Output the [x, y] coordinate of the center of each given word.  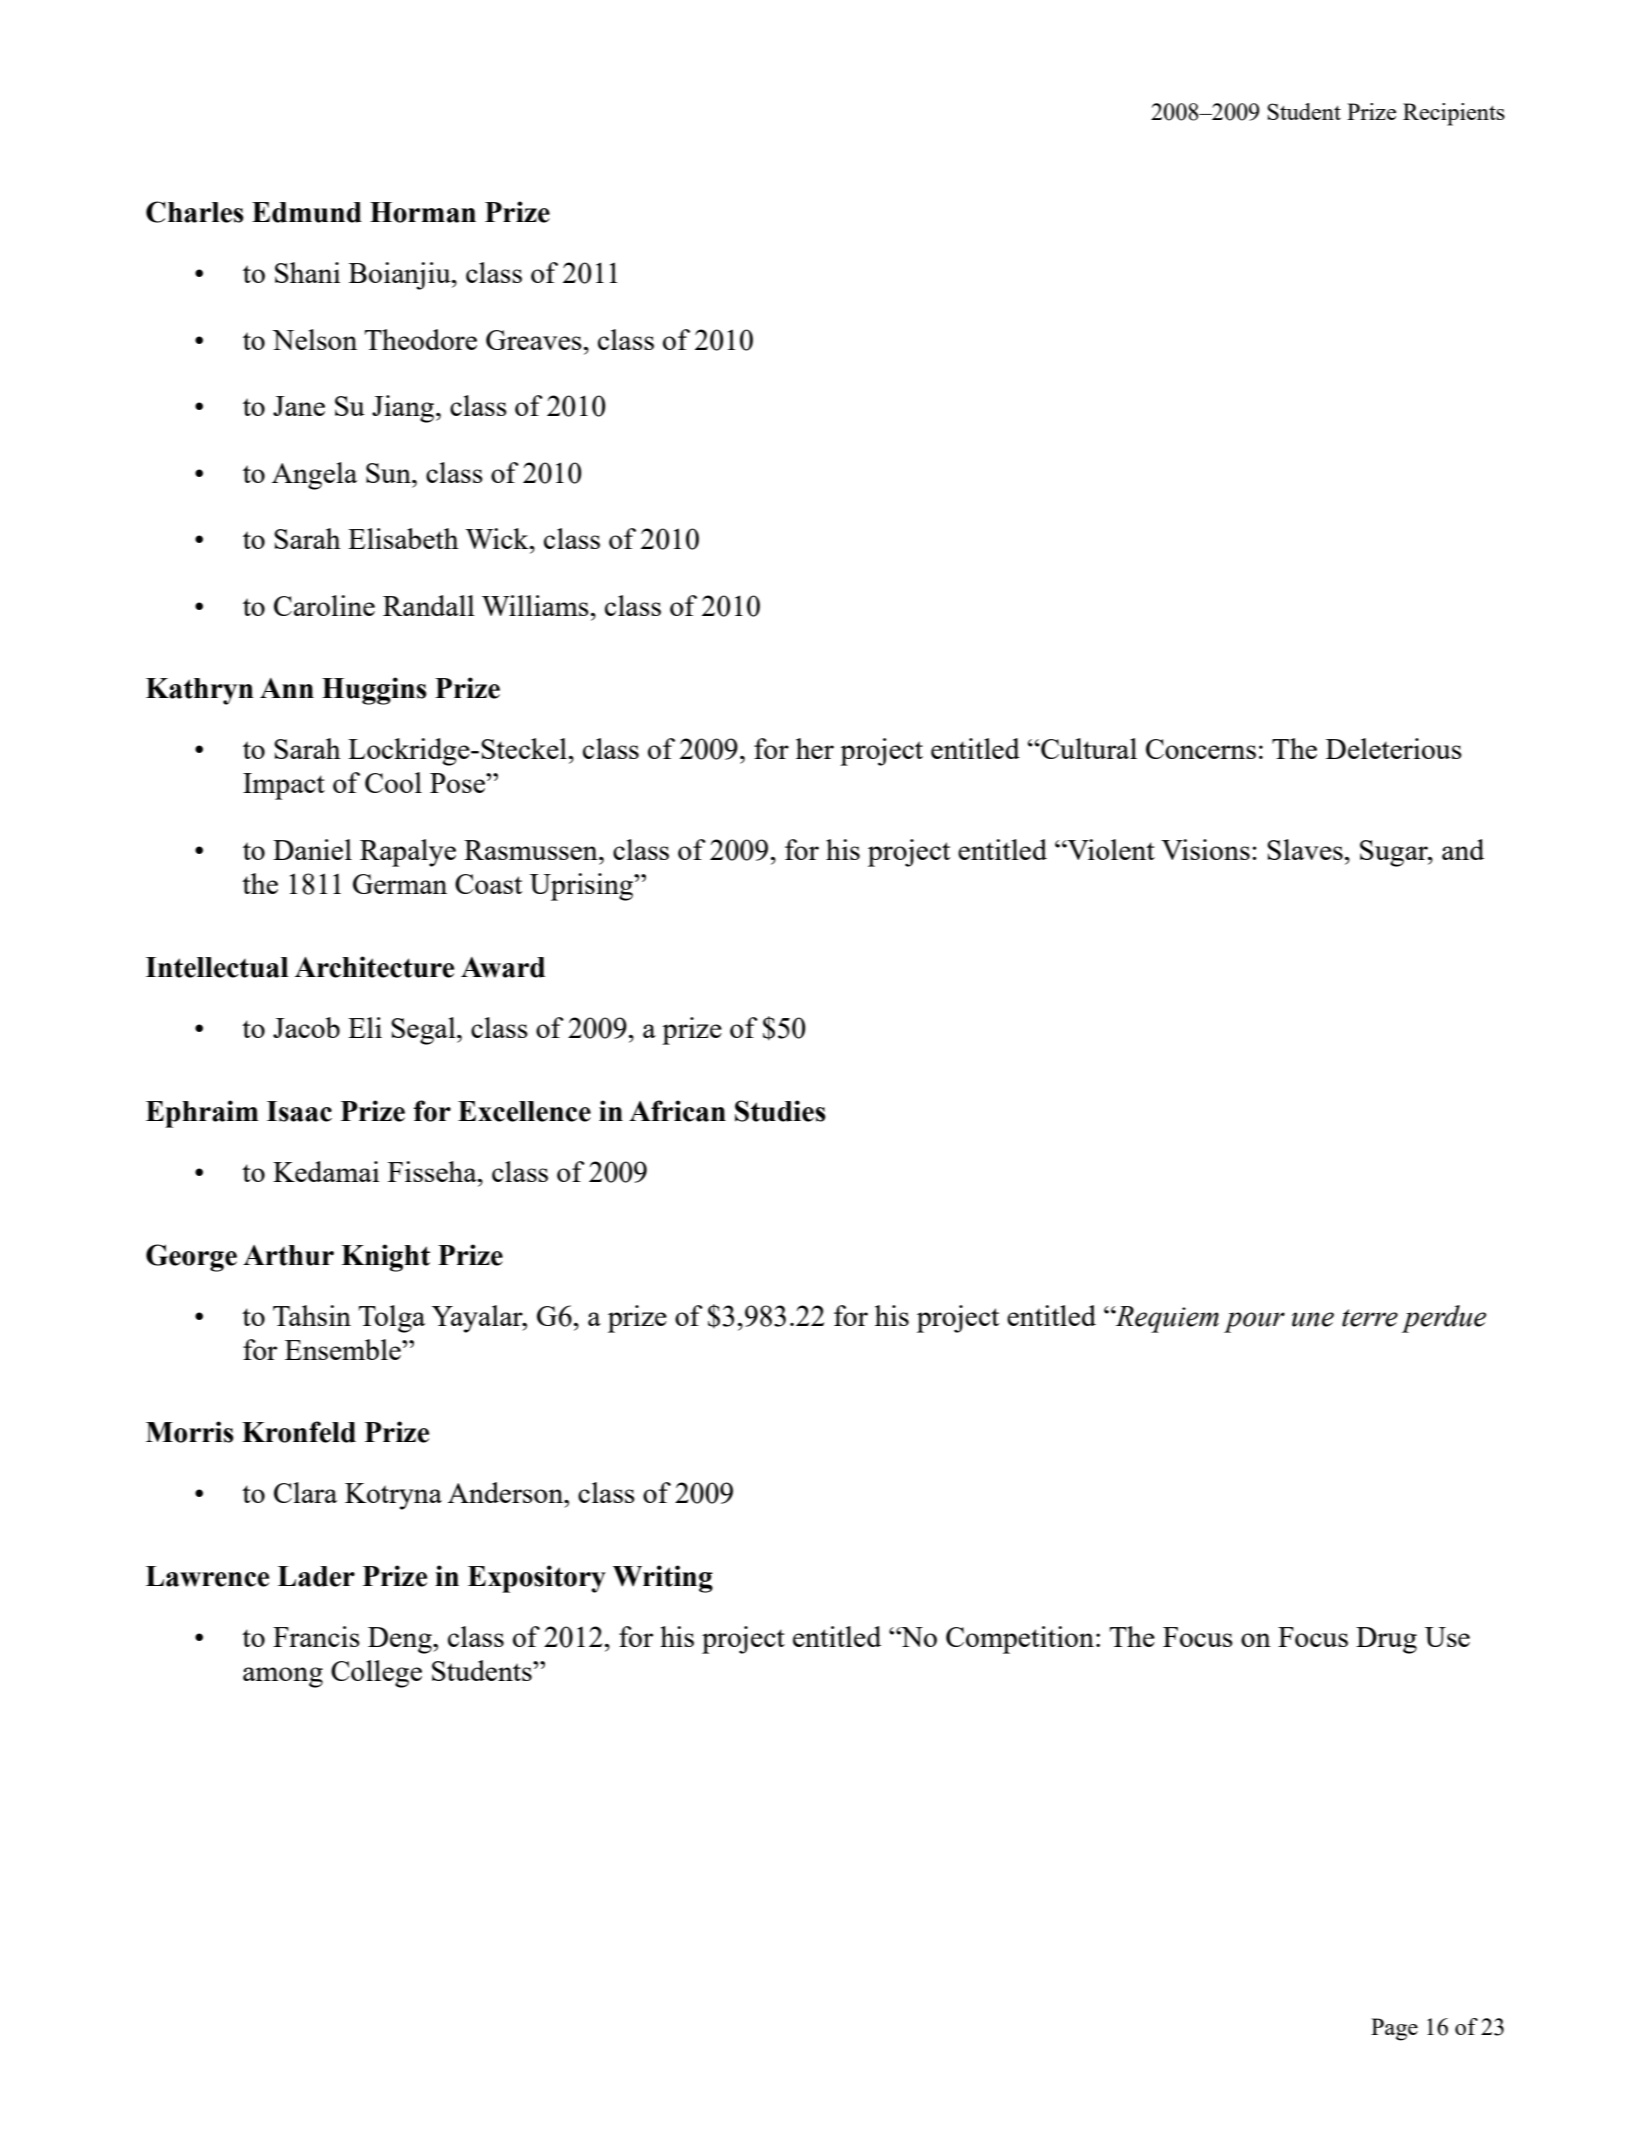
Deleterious [1394, 748]
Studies [780, 1111]
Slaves [1305, 849]
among [283, 1677]
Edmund [307, 212]
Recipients [1454, 114]
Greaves [534, 340]
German [400, 884]
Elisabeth [403, 538]
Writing [663, 1579]
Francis [316, 1636]
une [1313, 1319]
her [815, 748]
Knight [386, 1258]
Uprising [583, 887]
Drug [1386, 1640]
